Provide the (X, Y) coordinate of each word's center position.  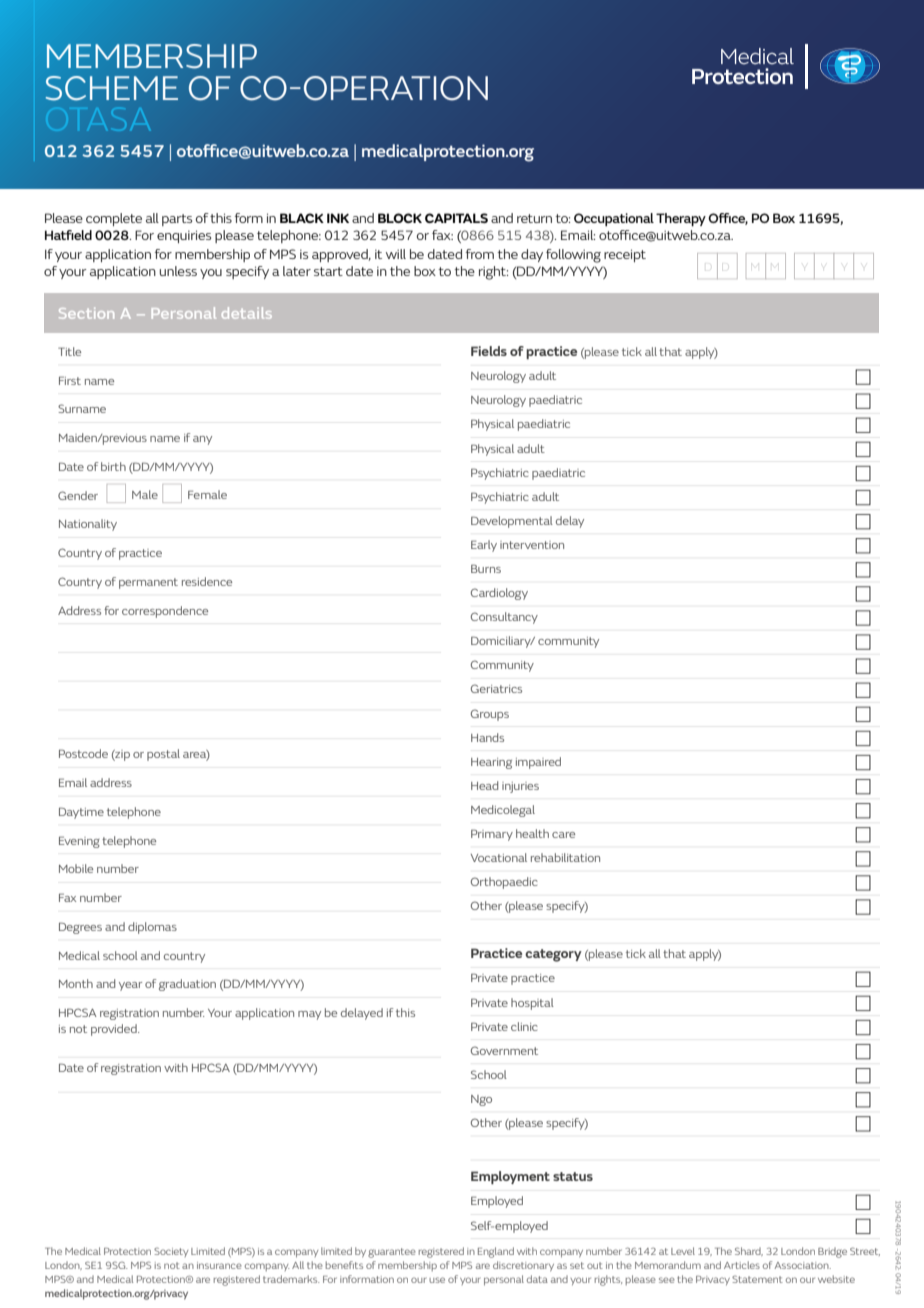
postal (163, 755)
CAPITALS (456, 218)
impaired (538, 763)
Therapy (681, 220)
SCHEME (111, 88)
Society (171, 1252)
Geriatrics (496, 688)
